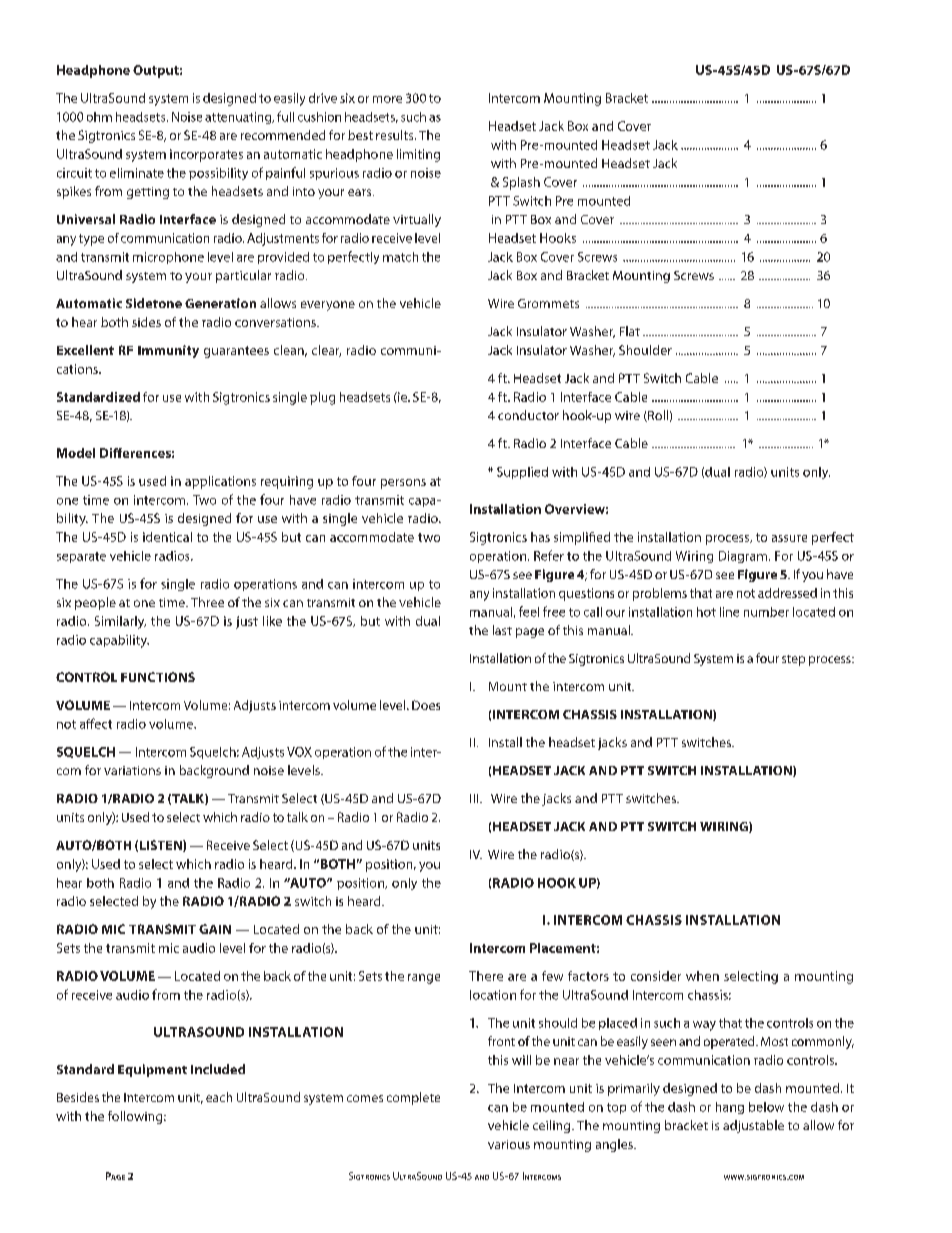 The height and width of the screenshot is (1233, 952). I want to click on Splash, so click(521, 183).
